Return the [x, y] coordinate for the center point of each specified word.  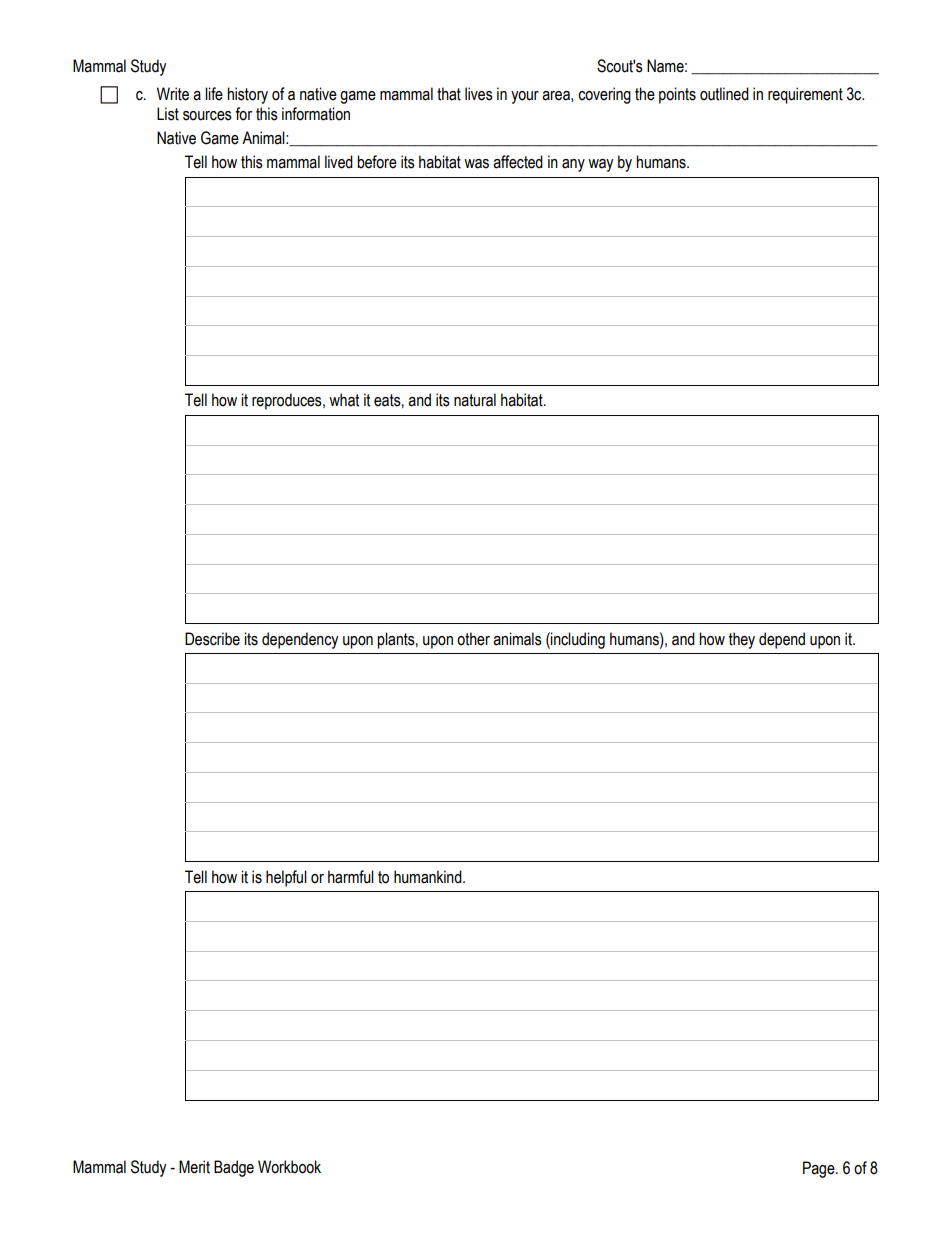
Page [820, 1169]
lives [479, 94]
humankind [429, 877]
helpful [286, 878]
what [344, 400]
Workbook [289, 1167]
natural [475, 400]
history [247, 95]
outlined [724, 94]
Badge [234, 1168]
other [473, 639]
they [742, 640]
